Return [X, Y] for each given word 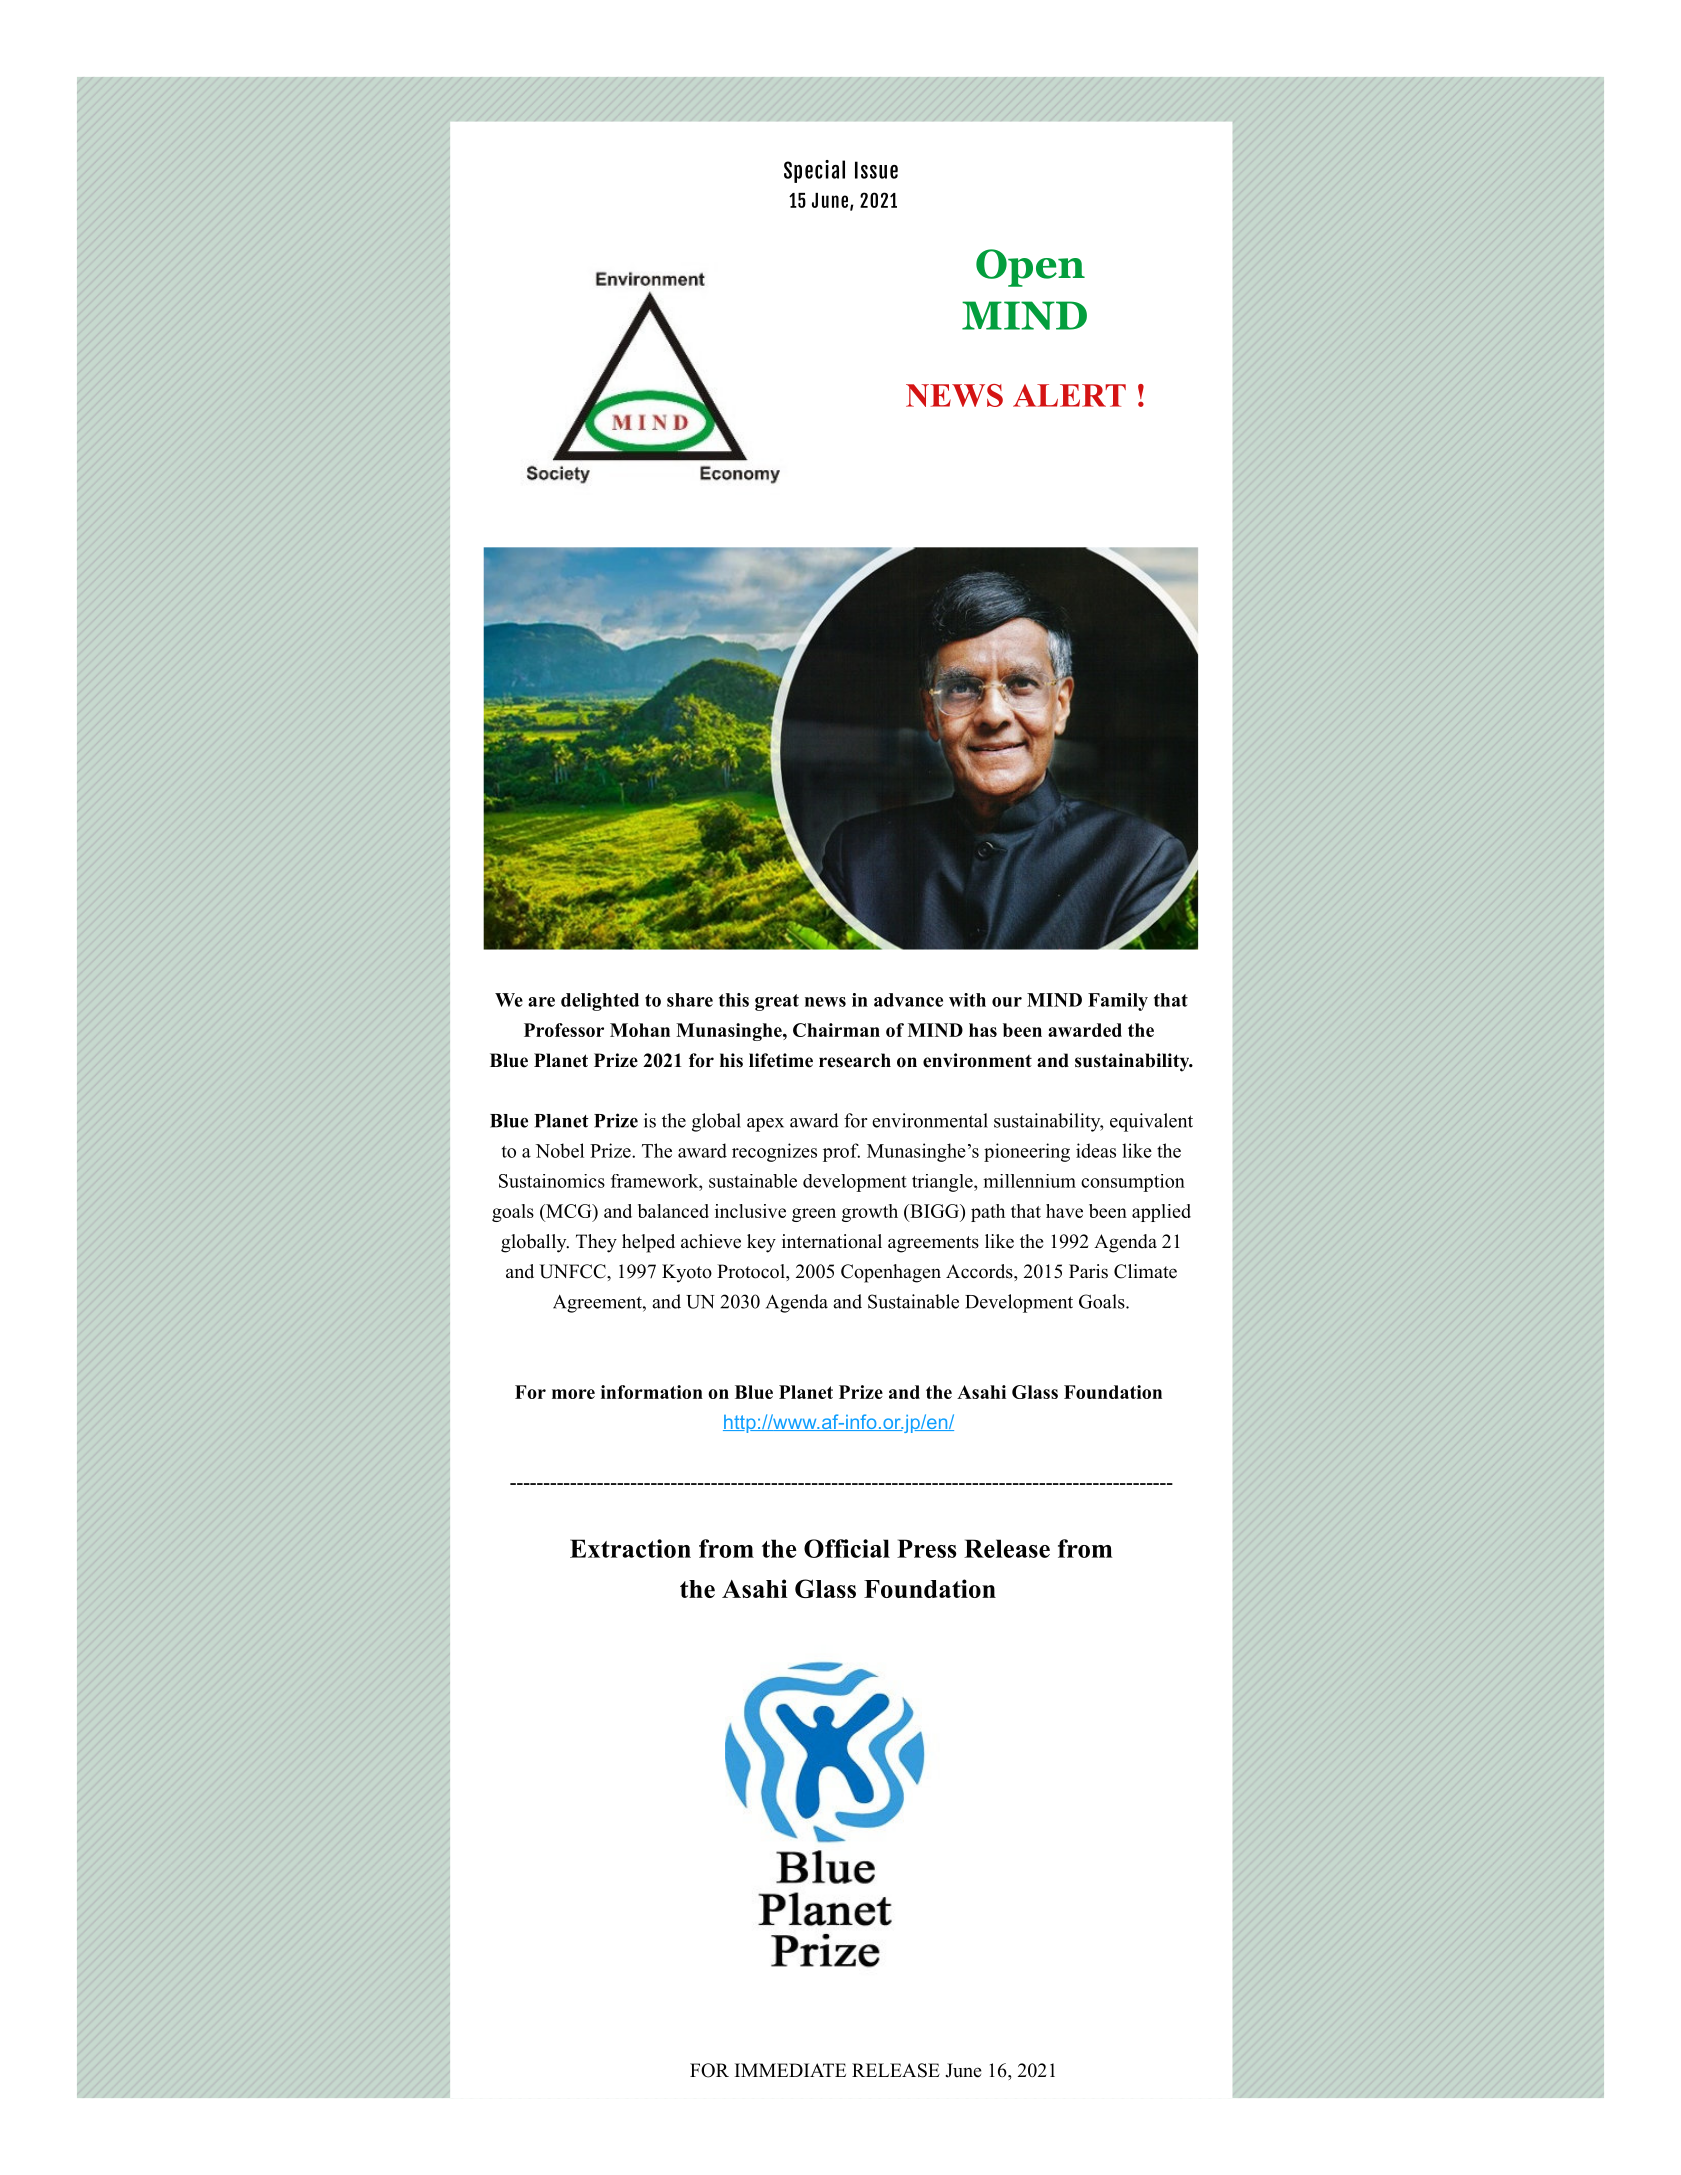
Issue [876, 170]
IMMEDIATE [790, 2070]
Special [814, 171]
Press [926, 1548]
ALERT [1069, 395]
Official [847, 1548]
